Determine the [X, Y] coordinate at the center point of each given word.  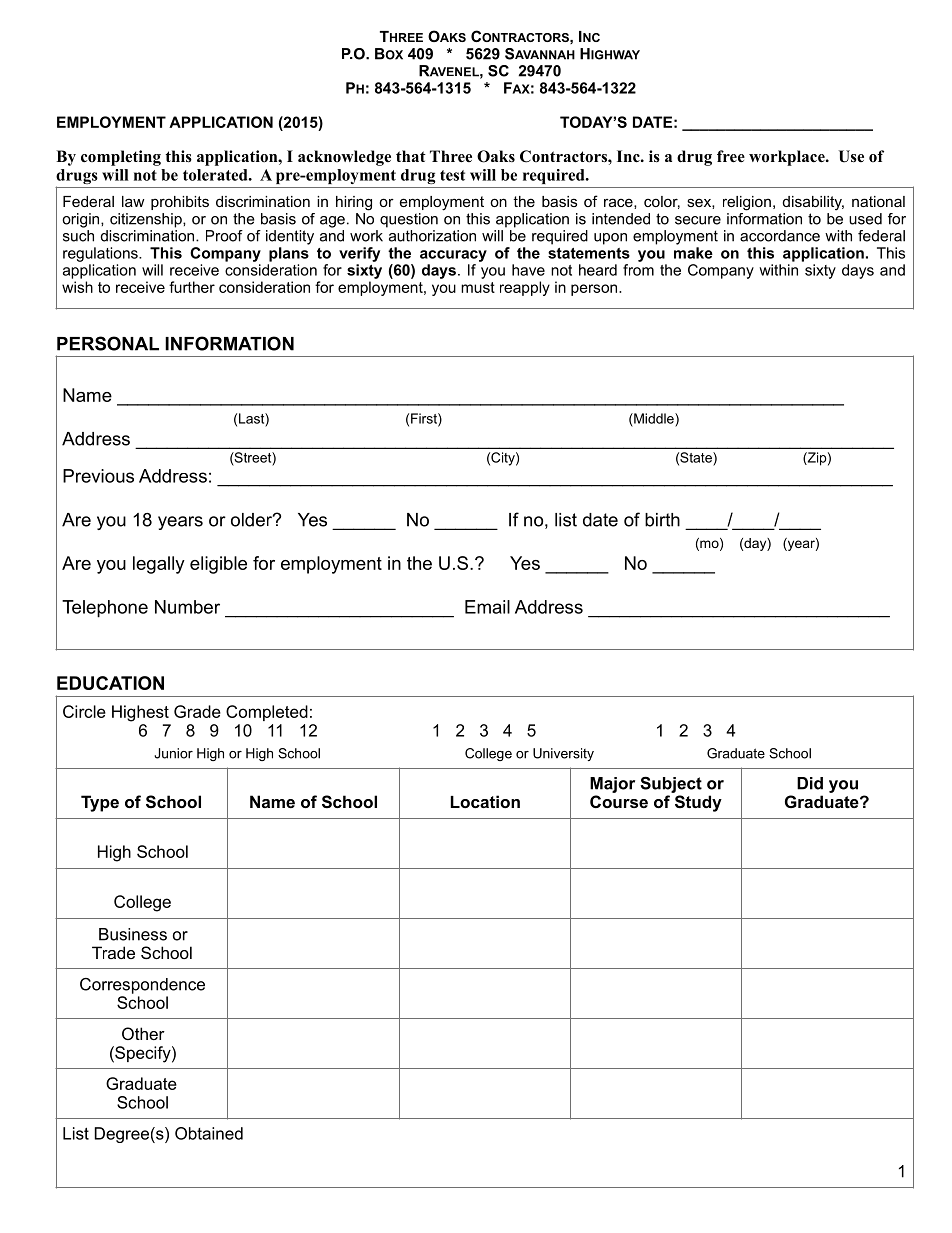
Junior [173, 753]
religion [747, 203]
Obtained [209, 1133]
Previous [98, 476]
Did [810, 783]
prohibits [180, 203]
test [452, 175]
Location [485, 801]
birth [662, 520]
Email [487, 607]
